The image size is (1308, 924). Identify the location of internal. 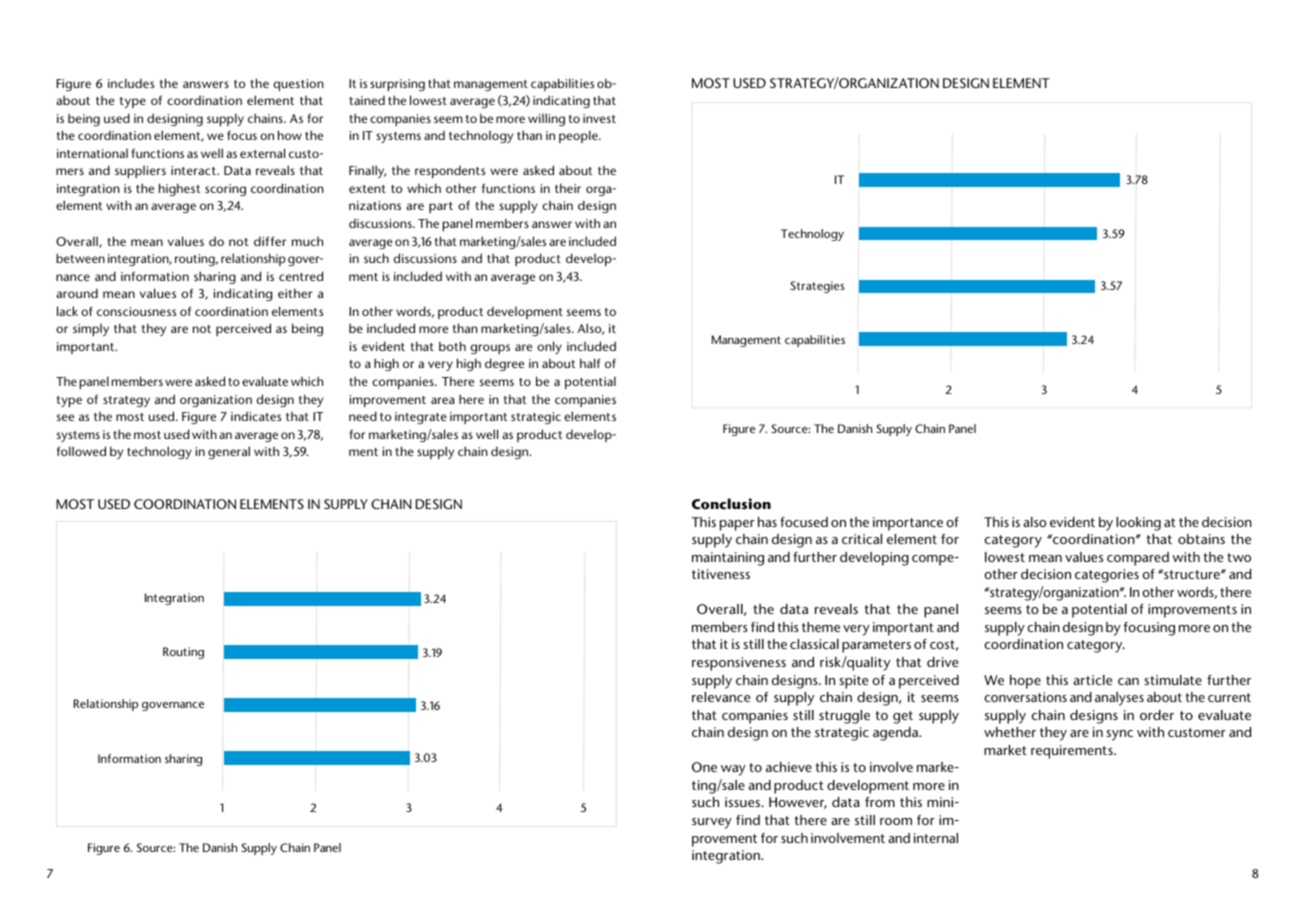
(936, 838).
